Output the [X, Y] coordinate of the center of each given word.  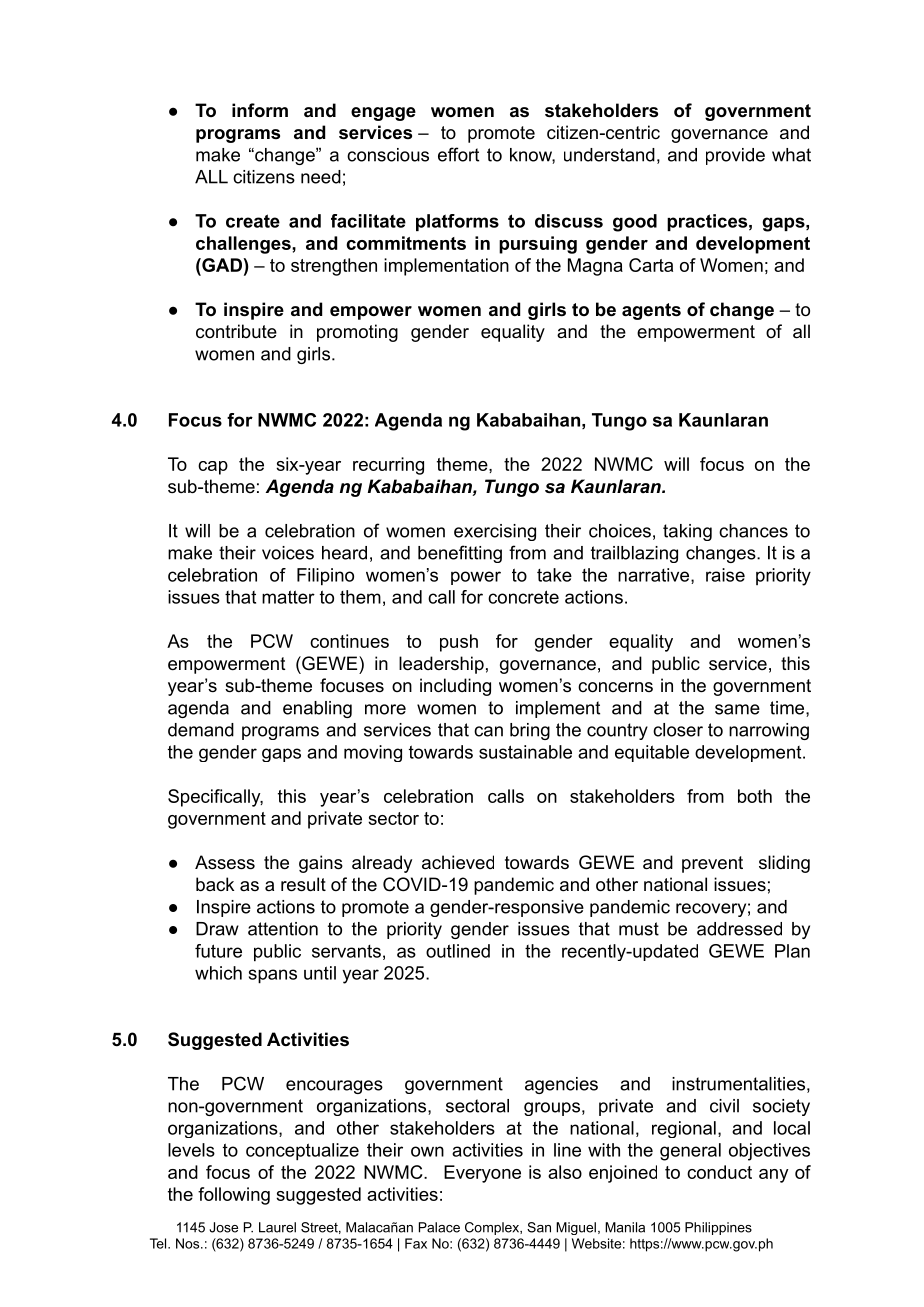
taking [687, 532]
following [234, 1196]
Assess [225, 862]
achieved [458, 862]
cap [213, 468]
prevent [712, 864]
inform [260, 110]
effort [458, 154]
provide [735, 156]
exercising [495, 532]
